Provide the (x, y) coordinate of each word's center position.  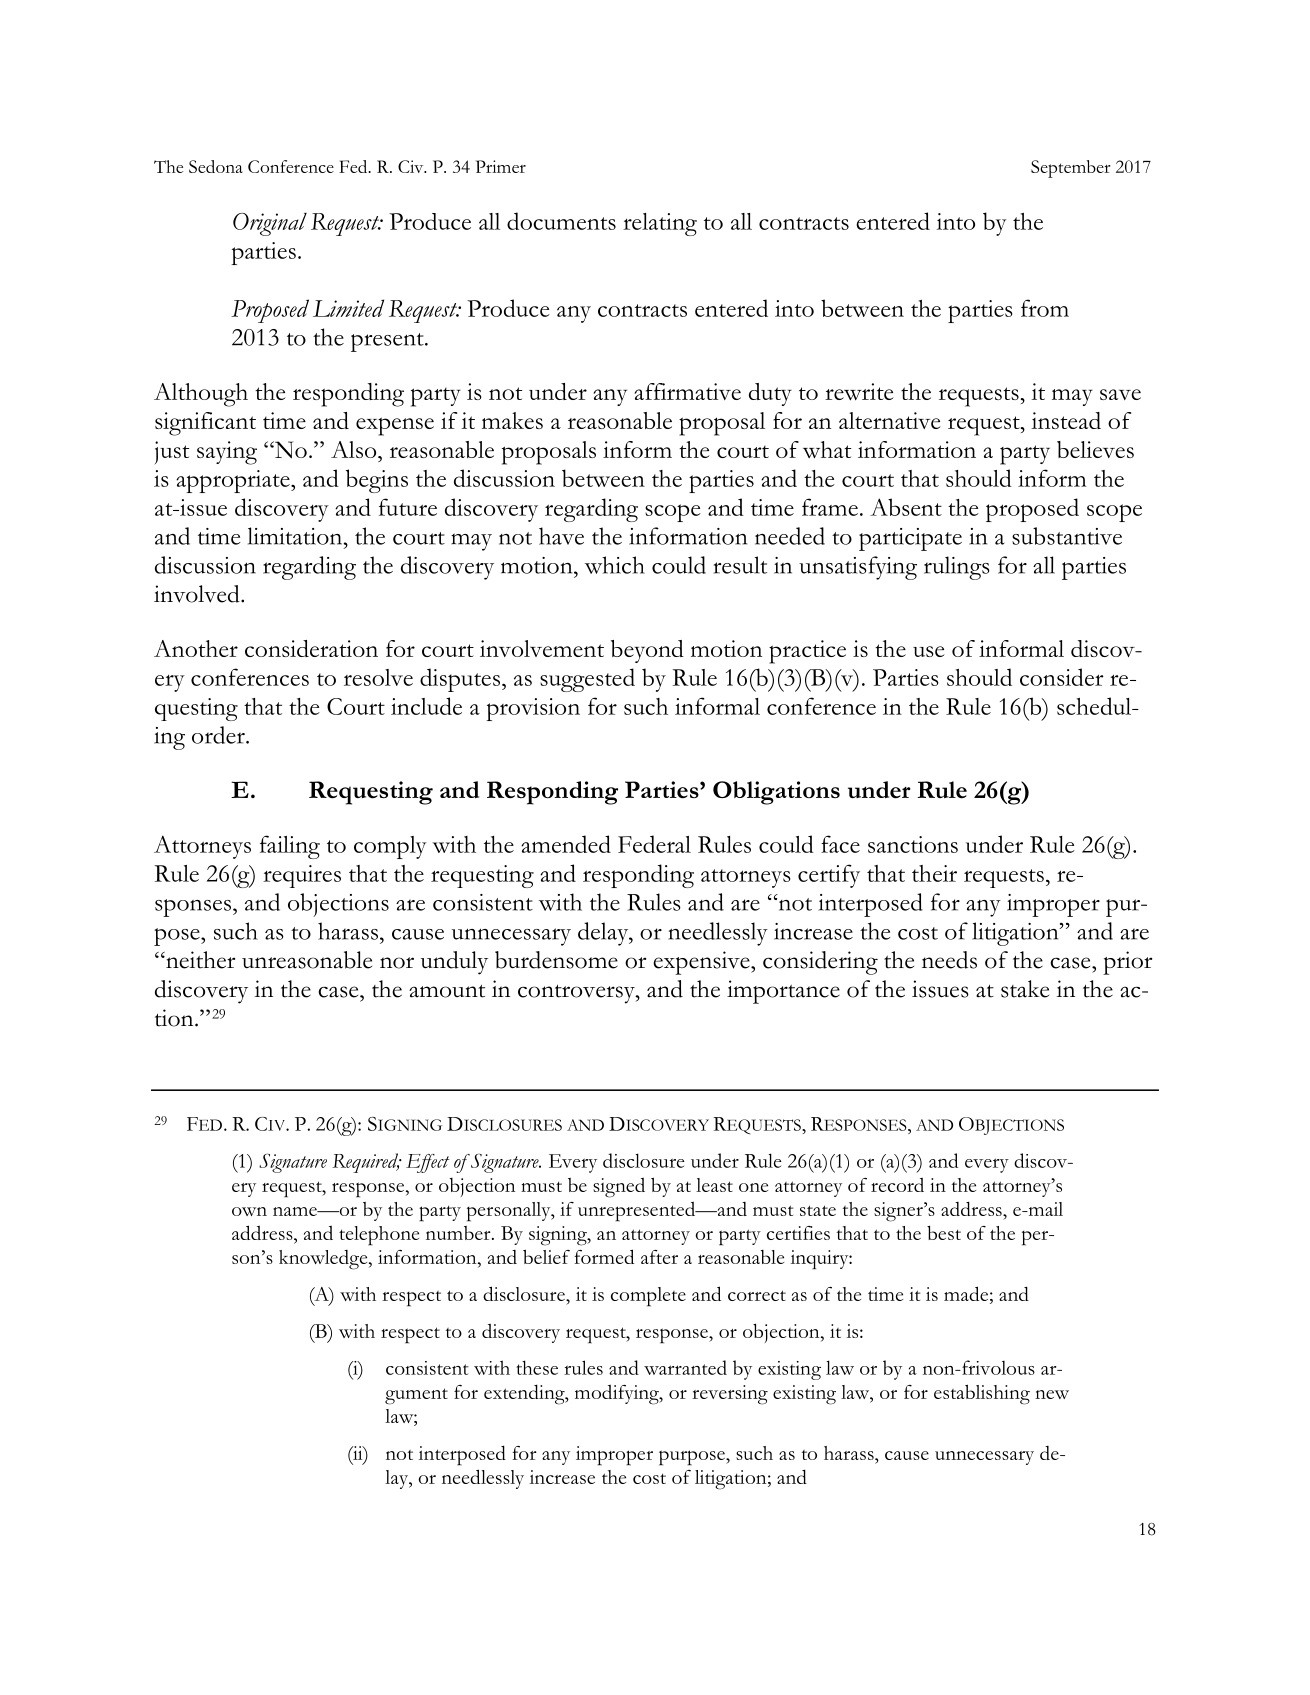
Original (270, 224)
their (934, 873)
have (561, 536)
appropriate (234, 481)
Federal (654, 844)
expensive (702, 963)
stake (1025, 989)
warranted (685, 1367)
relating (660, 224)
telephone (379, 1236)
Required (366, 1163)
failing (290, 847)
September (1071, 169)
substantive (1067, 536)
